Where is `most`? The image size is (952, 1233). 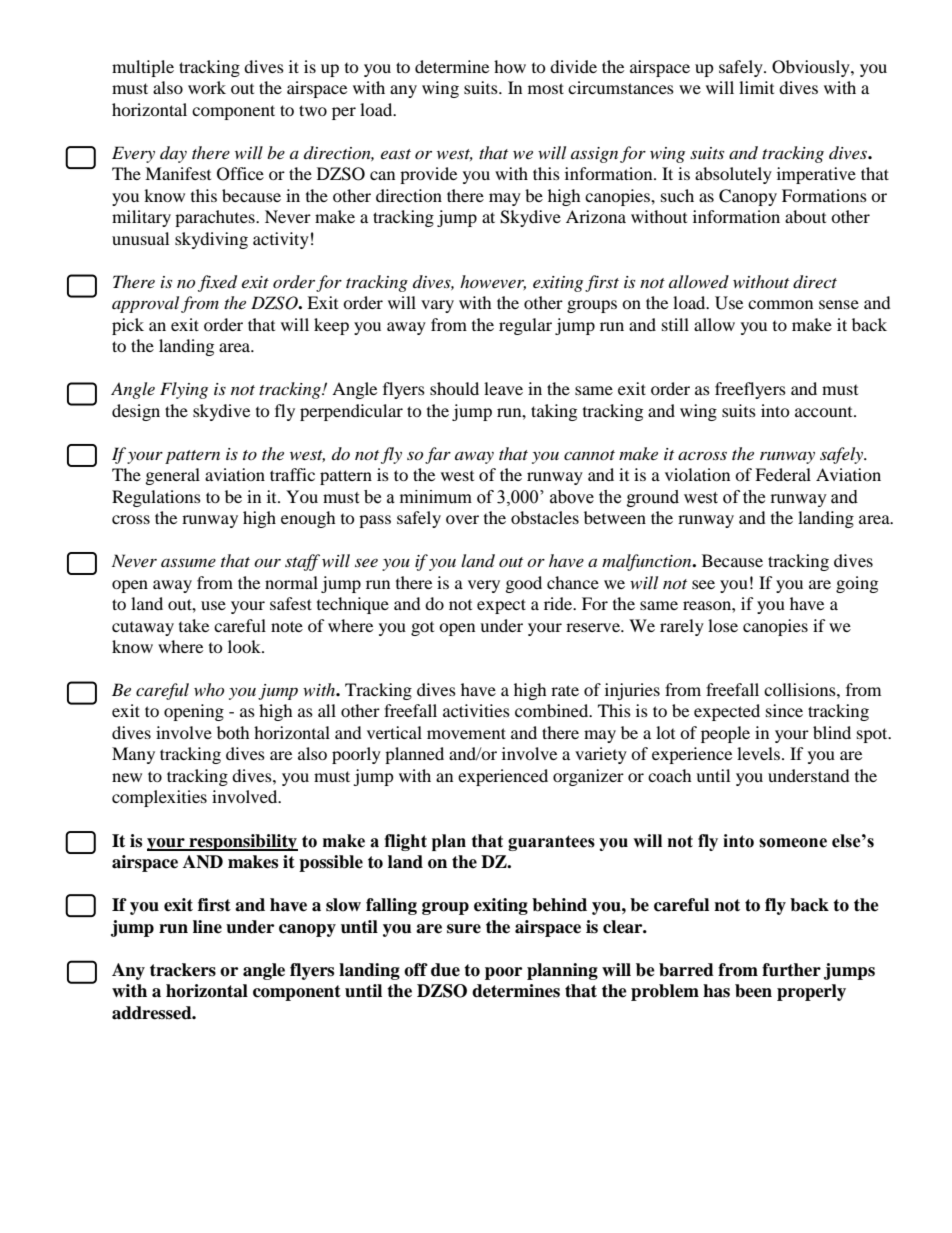
most is located at coordinates (546, 88).
